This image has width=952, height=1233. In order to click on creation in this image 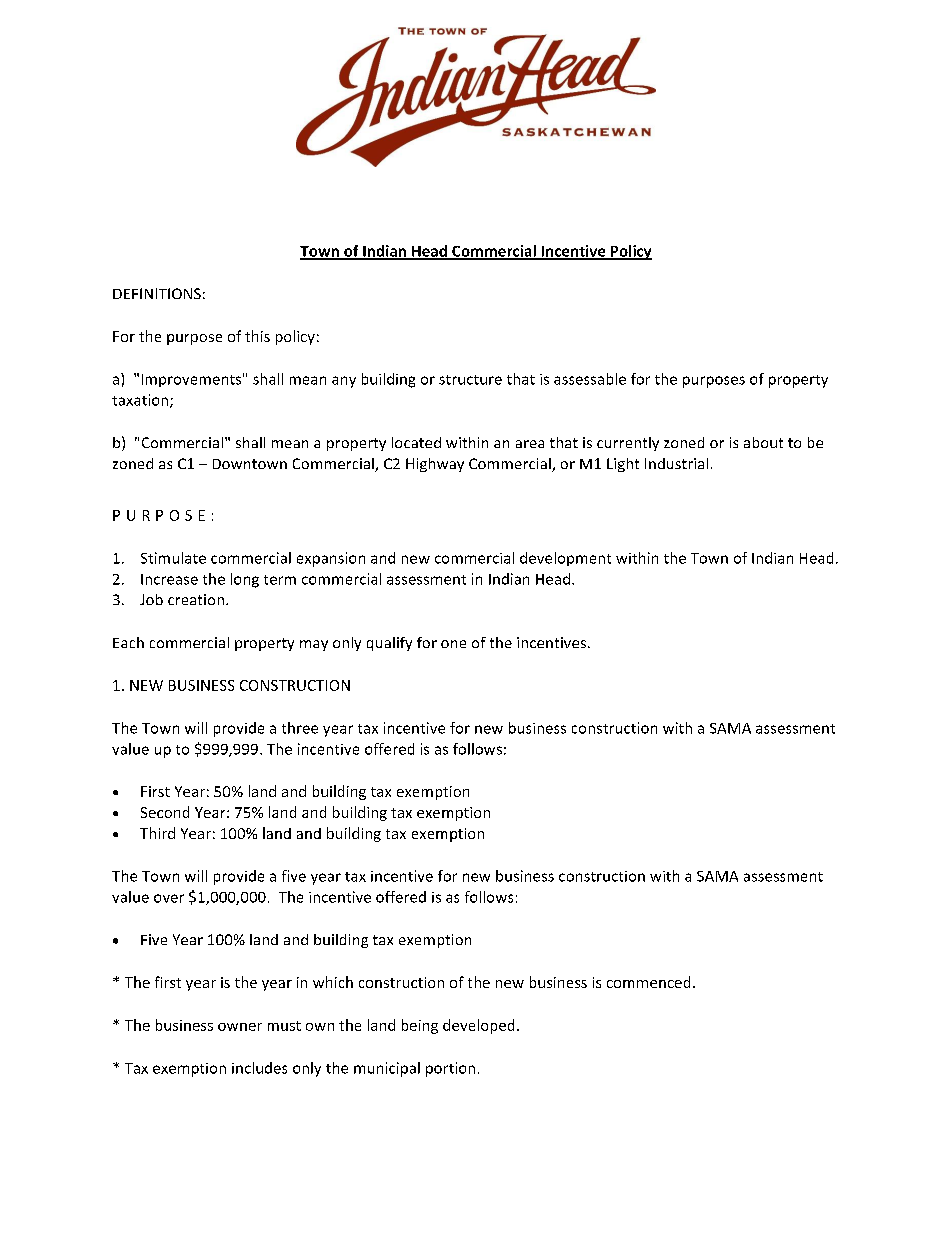, I will do `click(196, 599)`.
